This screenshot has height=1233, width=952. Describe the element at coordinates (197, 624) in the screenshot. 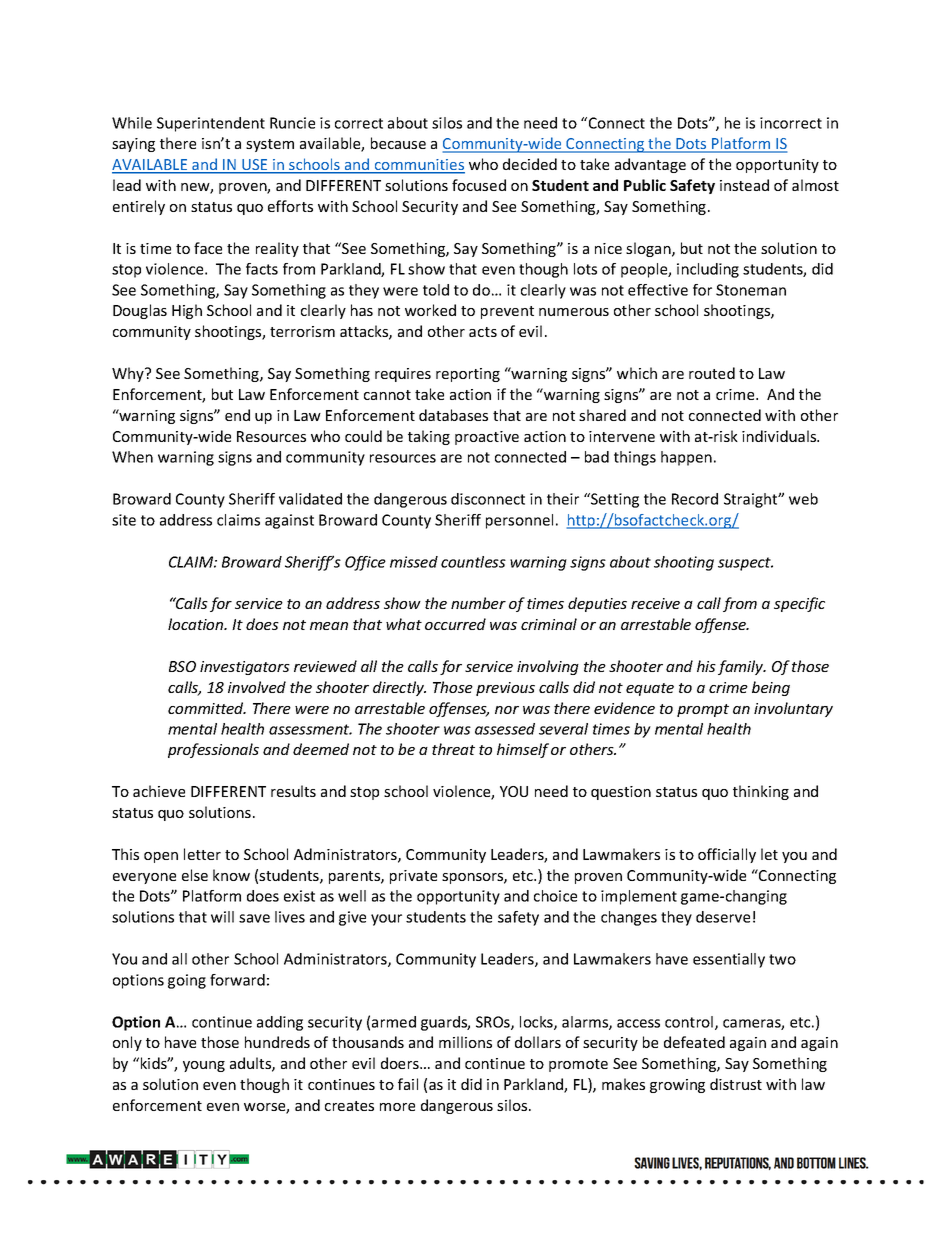

I see `location` at that location.
